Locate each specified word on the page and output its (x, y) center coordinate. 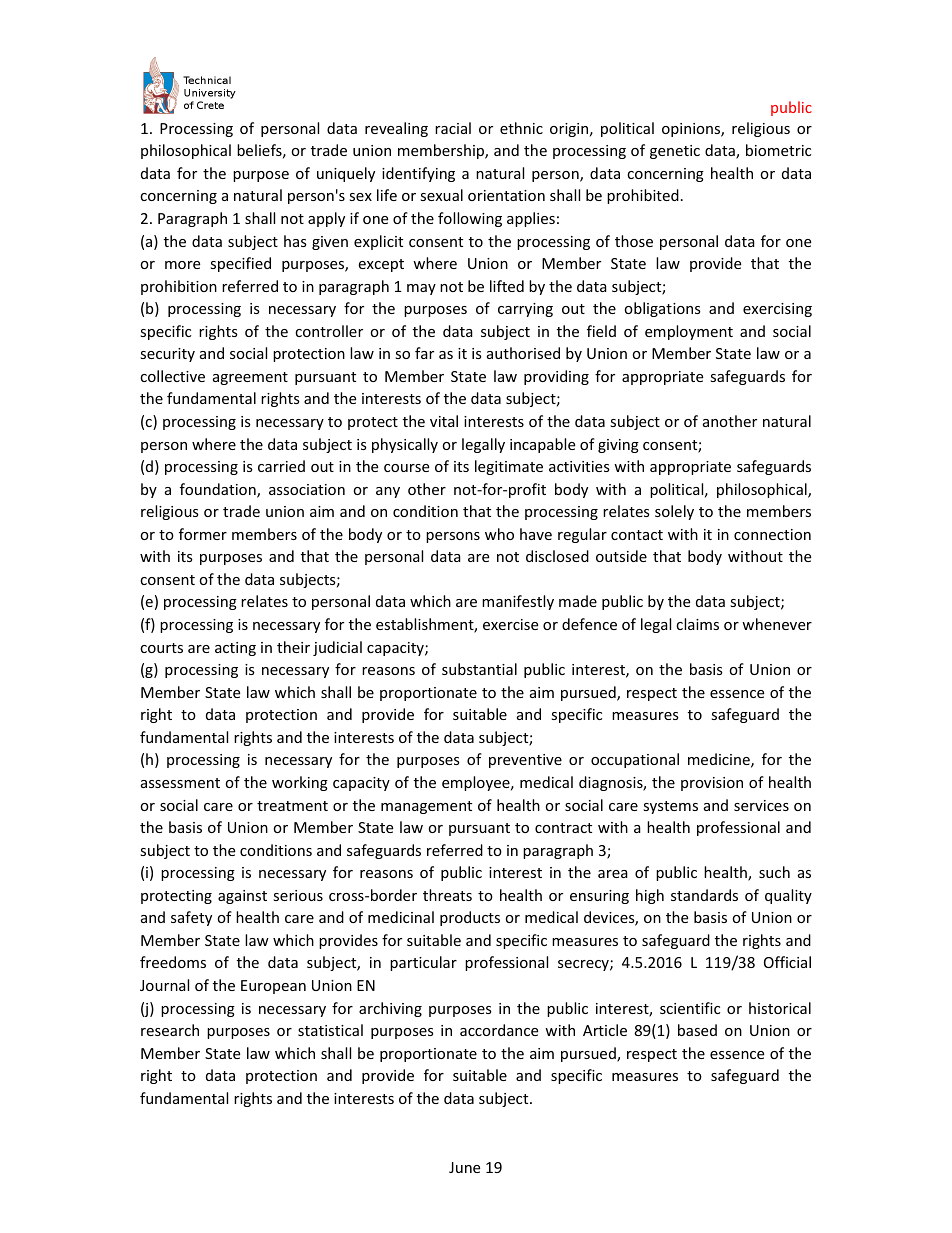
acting (235, 649)
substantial (479, 669)
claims (697, 624)
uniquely (346, 174)
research (170, 1030)
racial (453, 128)
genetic (675, 152)
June (464, 1167)
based (697, 1030)
